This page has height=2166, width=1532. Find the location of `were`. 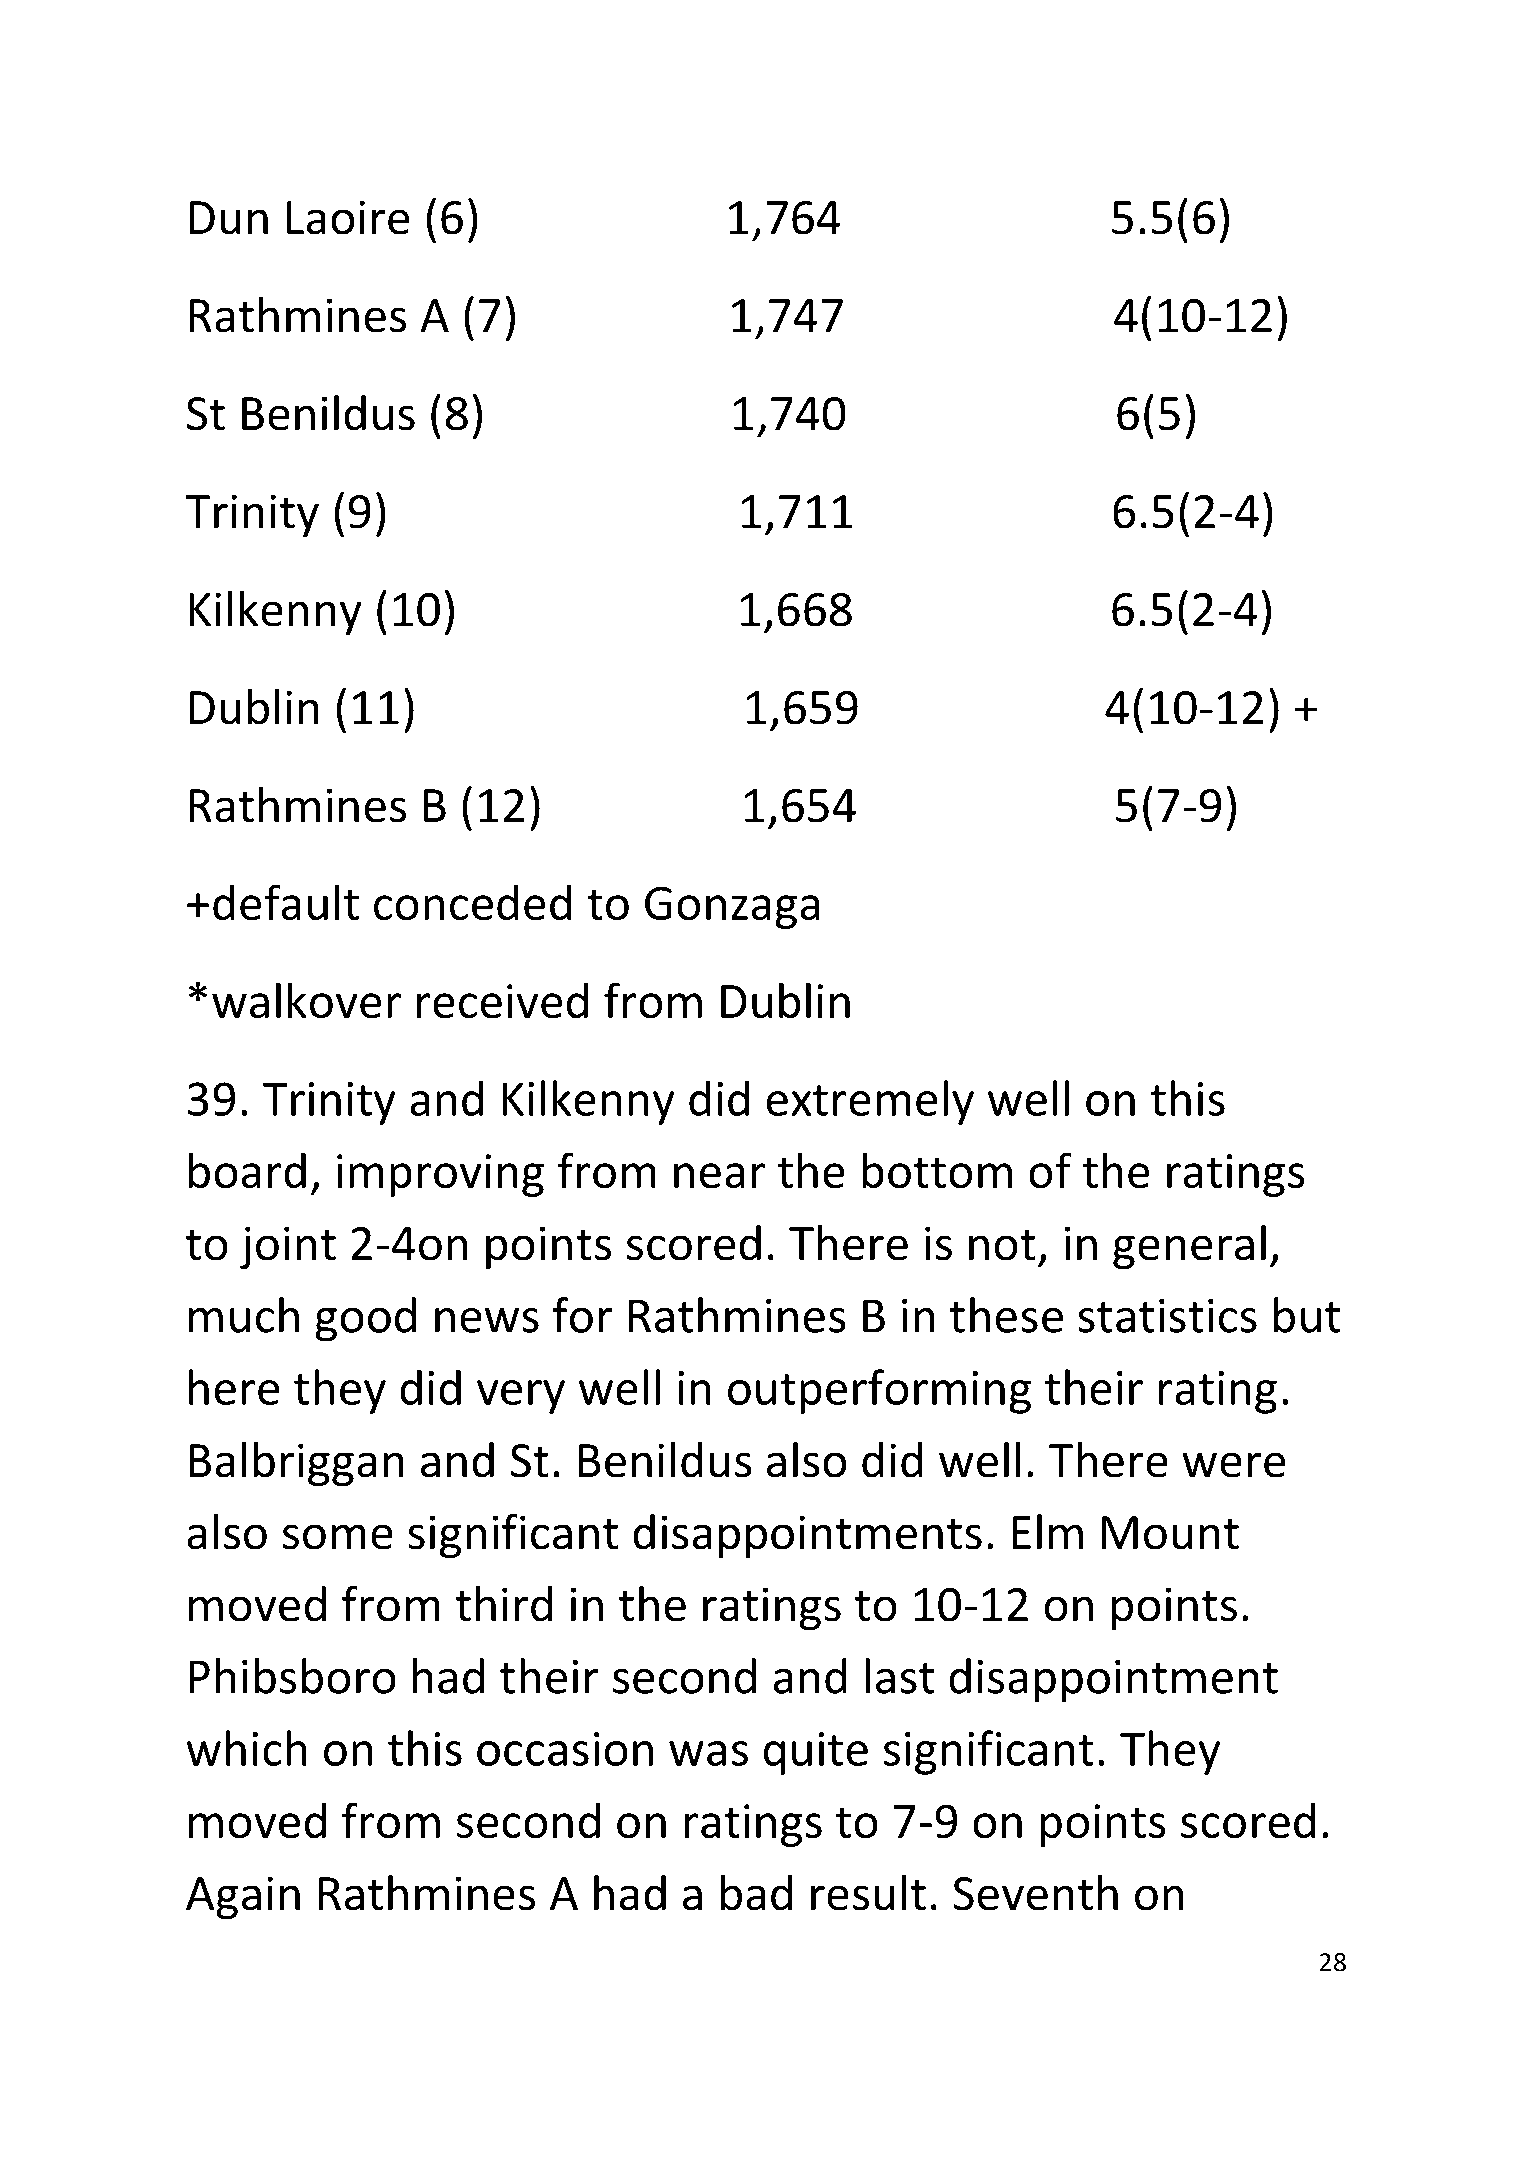

were is located at coordinates (1233, 1465).
